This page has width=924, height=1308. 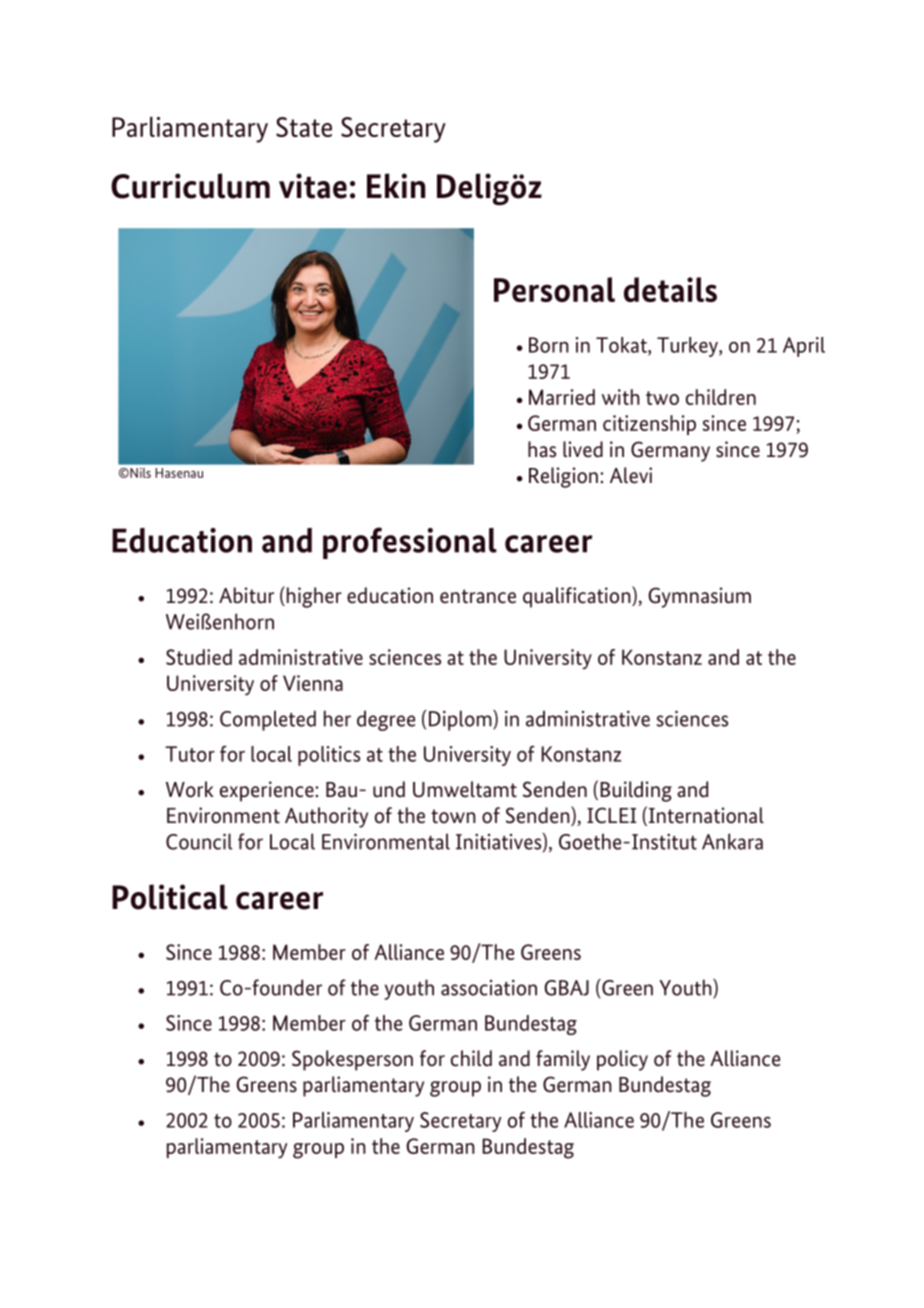 What do you see at coordinates (478, 596) in the page?
I see `entrance` at bounding box center [478, 596].
